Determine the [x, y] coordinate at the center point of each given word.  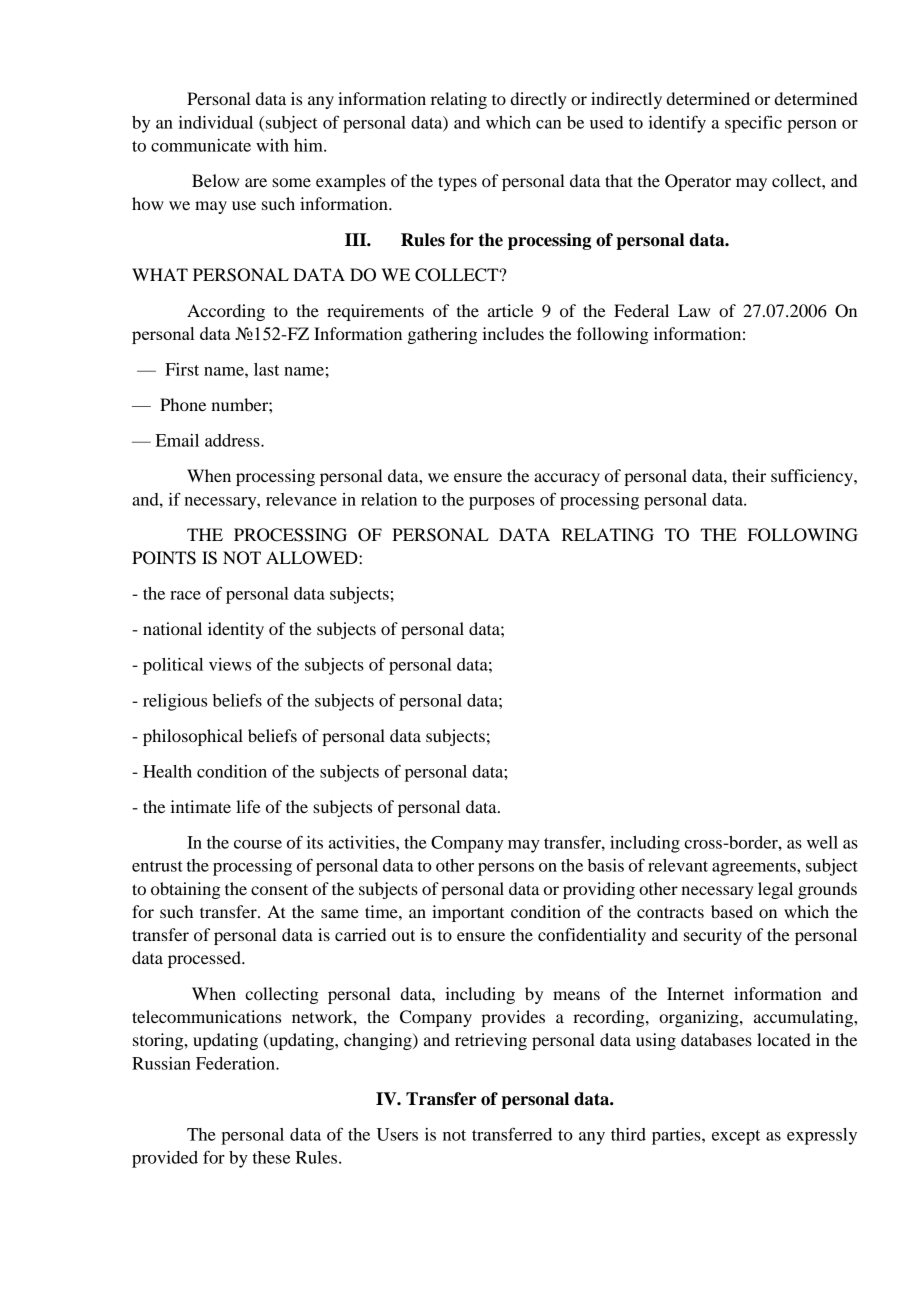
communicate [201, 145]
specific [753, 124]
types [457, 183]
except [736, 1137]
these [271, 1157]
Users [397, 1134]
